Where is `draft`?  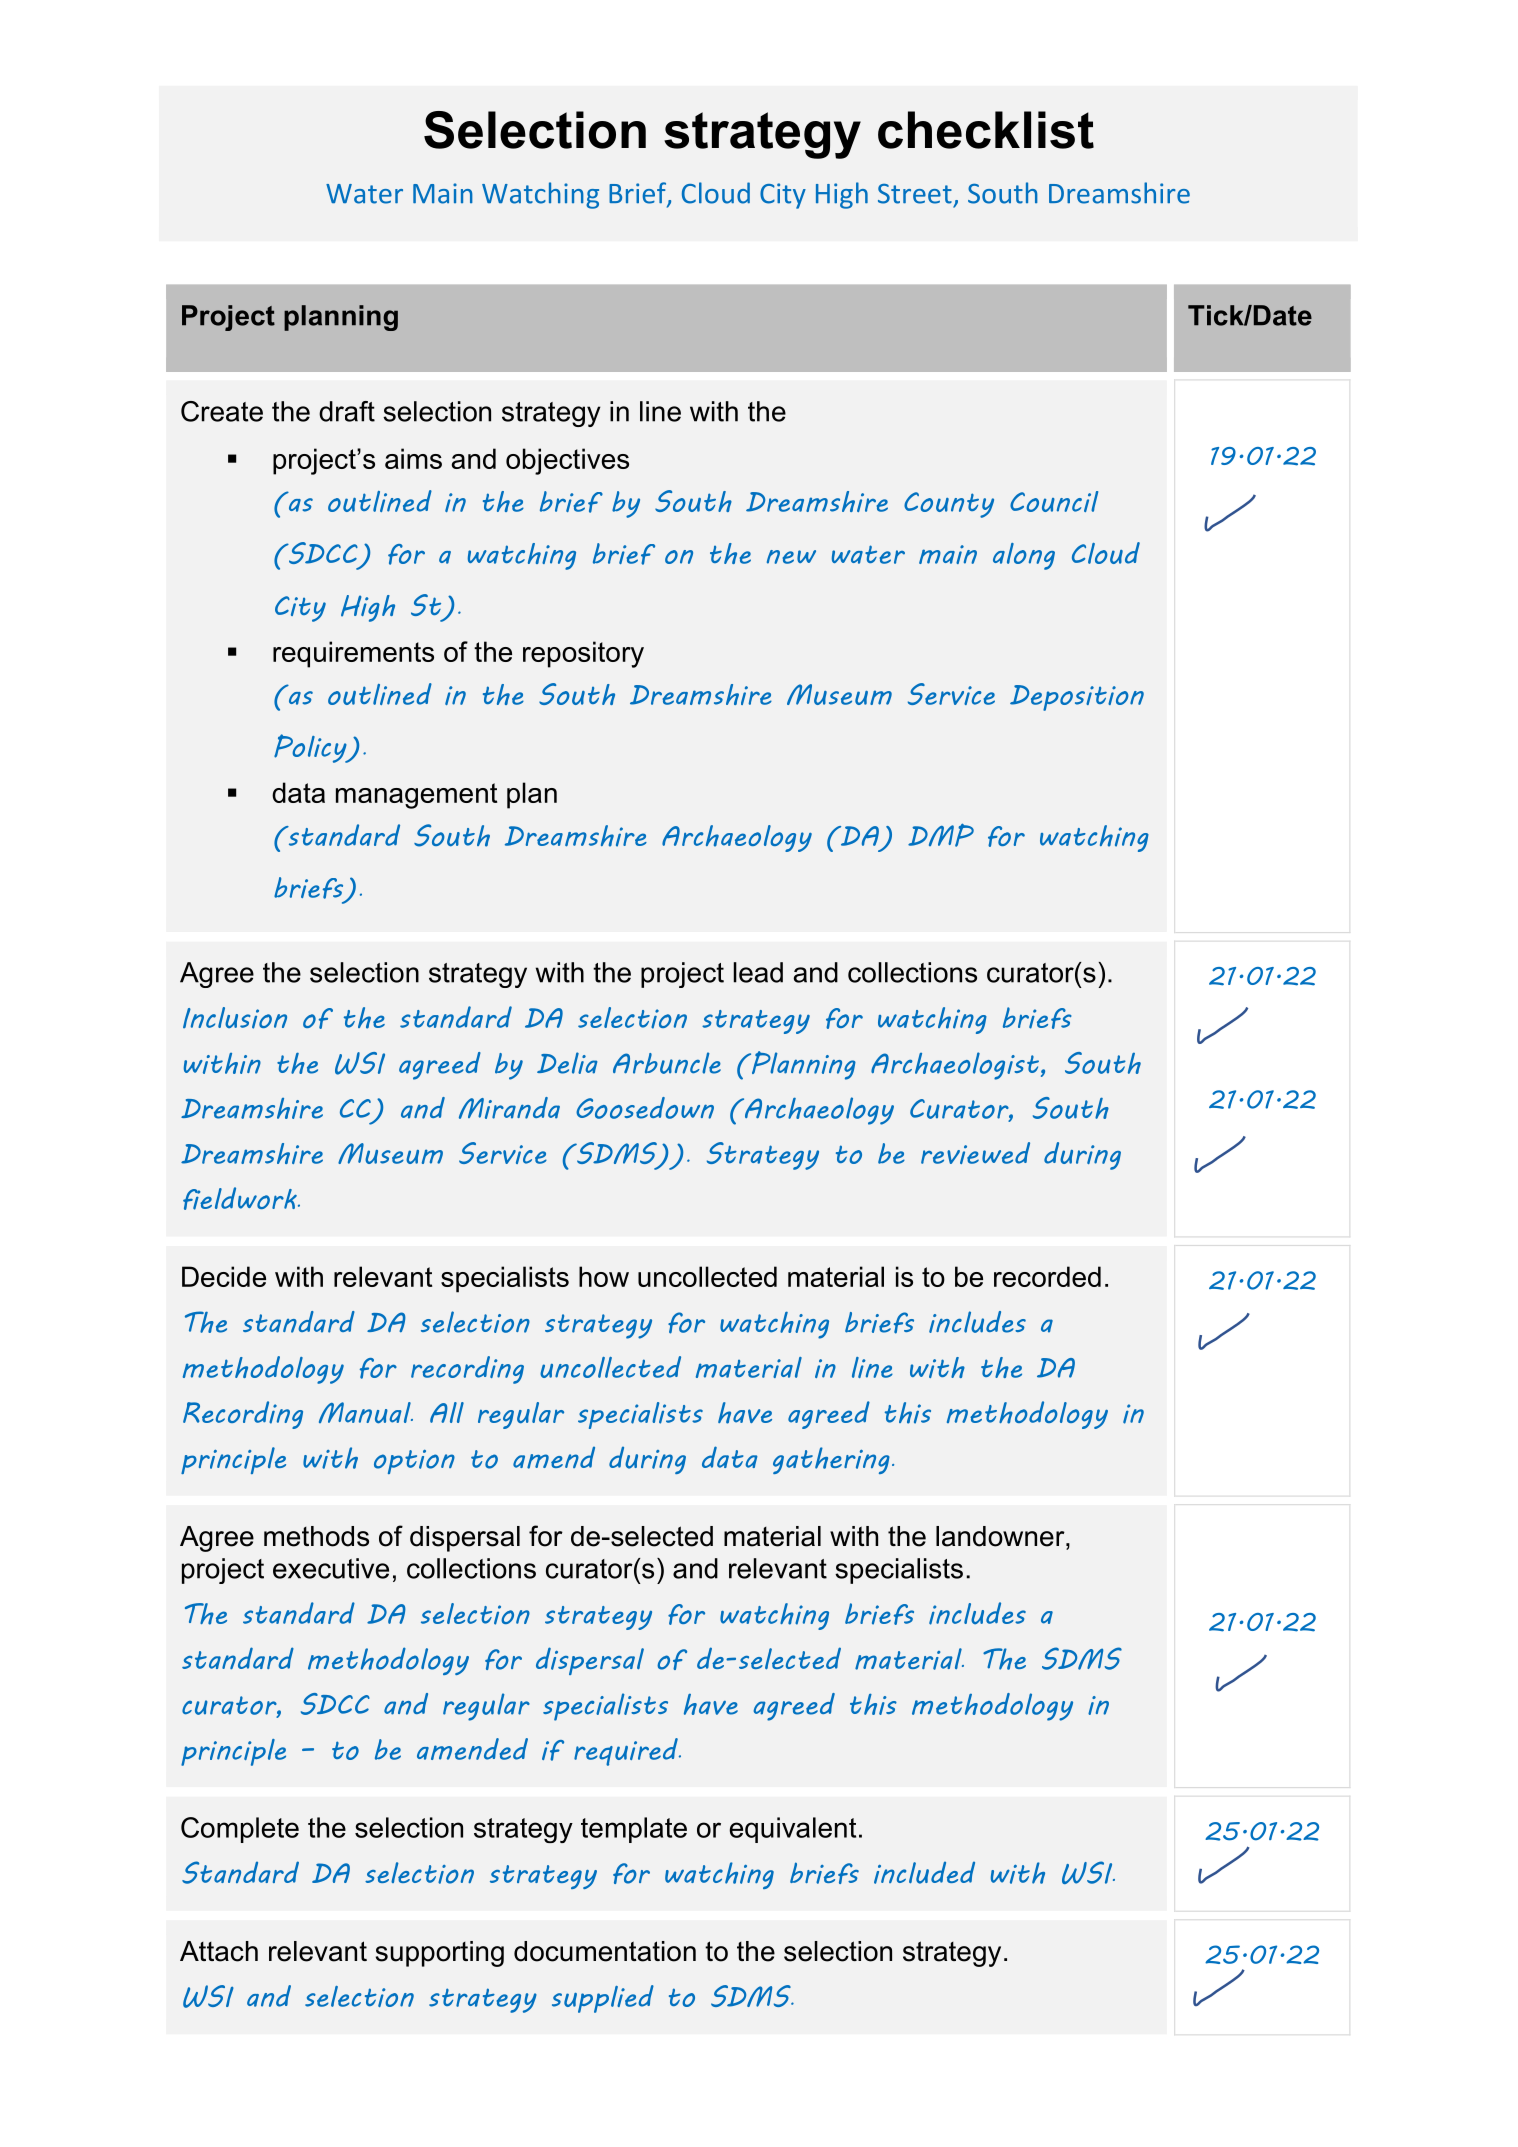 draft is located at coordinates (347, 411).
